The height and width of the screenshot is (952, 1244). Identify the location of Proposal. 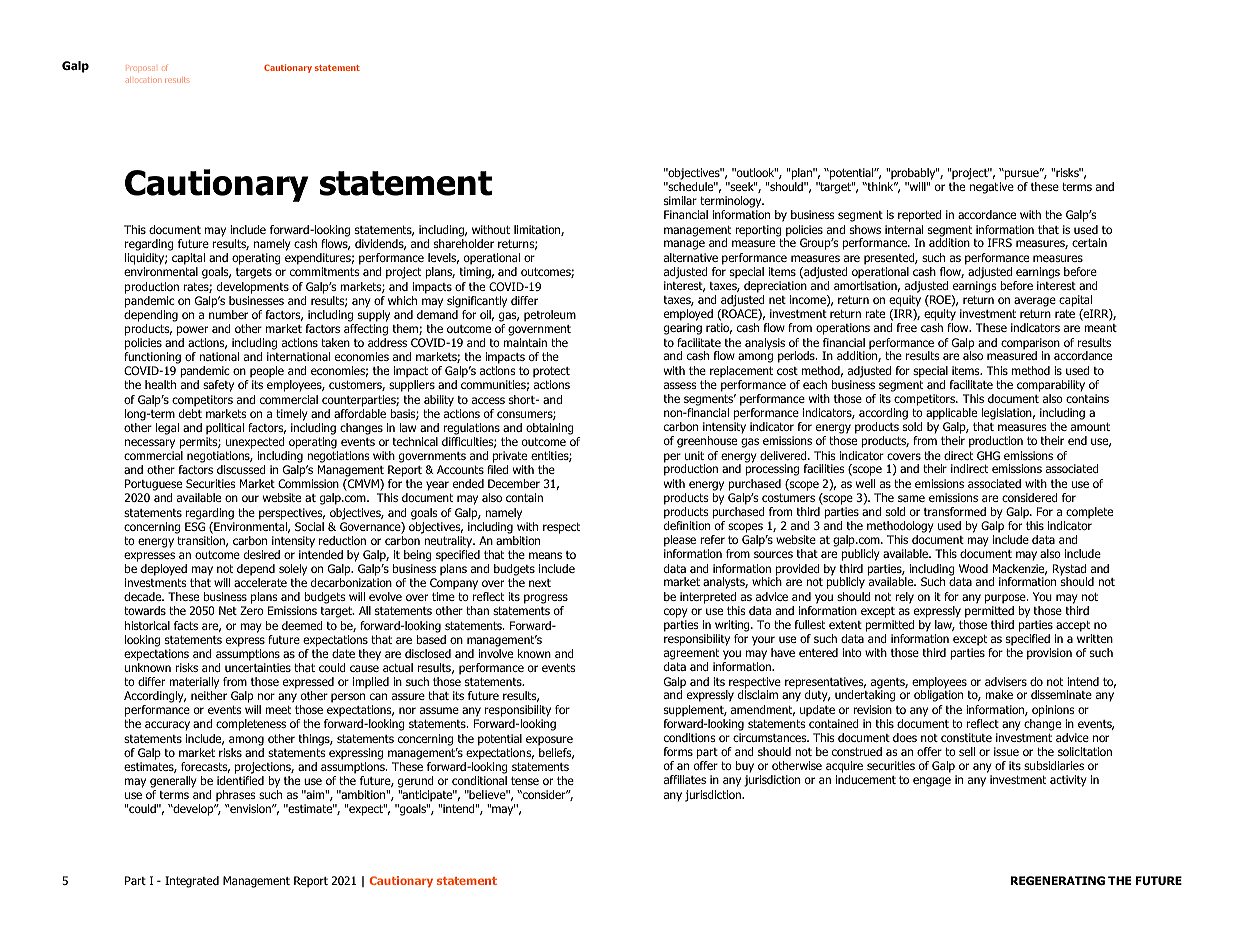
(140, 69).
